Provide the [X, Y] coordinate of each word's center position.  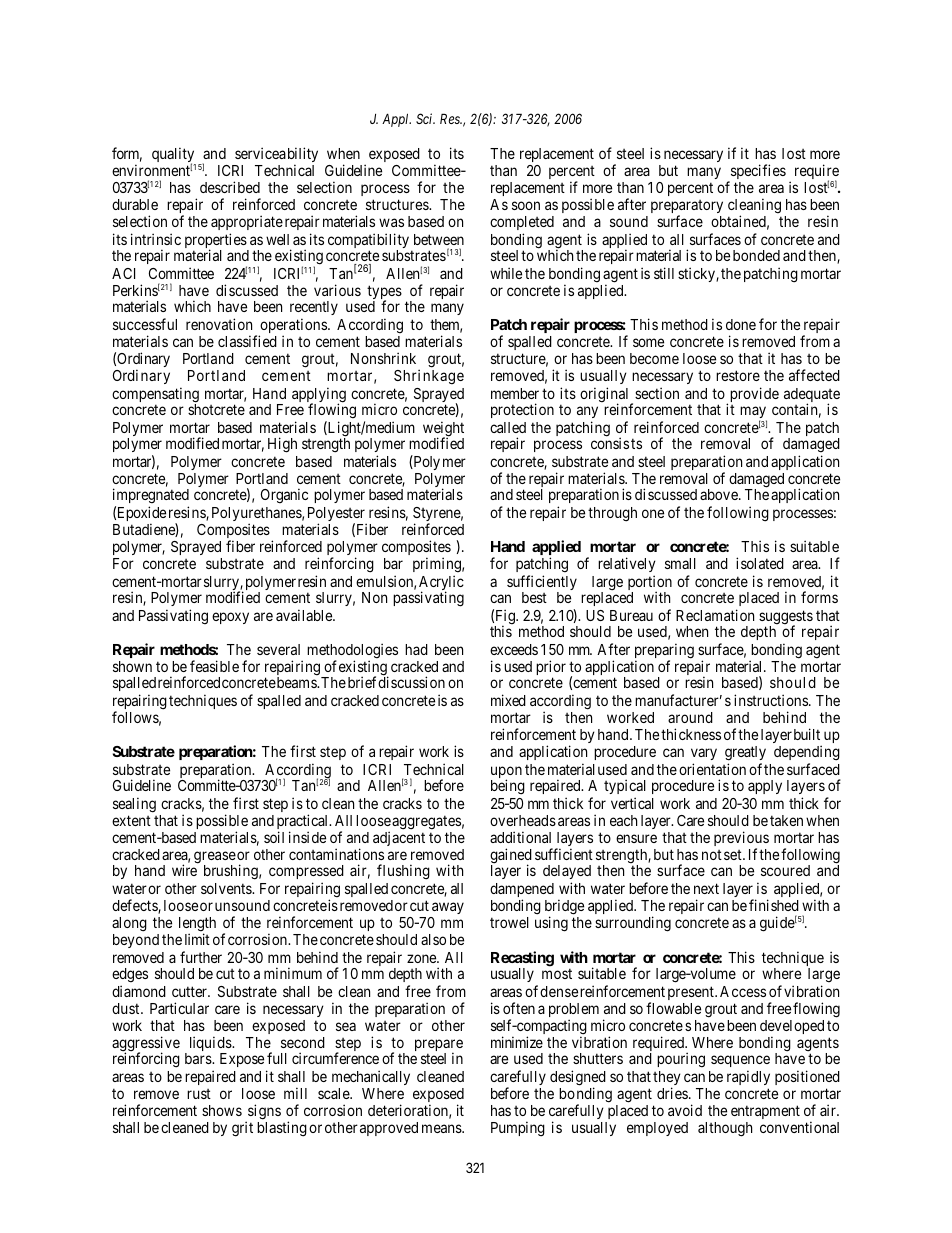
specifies [757, 173]
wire [184, 870]
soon [526, 205]
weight [443, 430]
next [706, 888]
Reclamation [715, 615]
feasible [214, 666]
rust [199, 1094]
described [230, 187]
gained [511, 857]
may [753, 413]
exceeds [514, 649]
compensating [155, 396]
